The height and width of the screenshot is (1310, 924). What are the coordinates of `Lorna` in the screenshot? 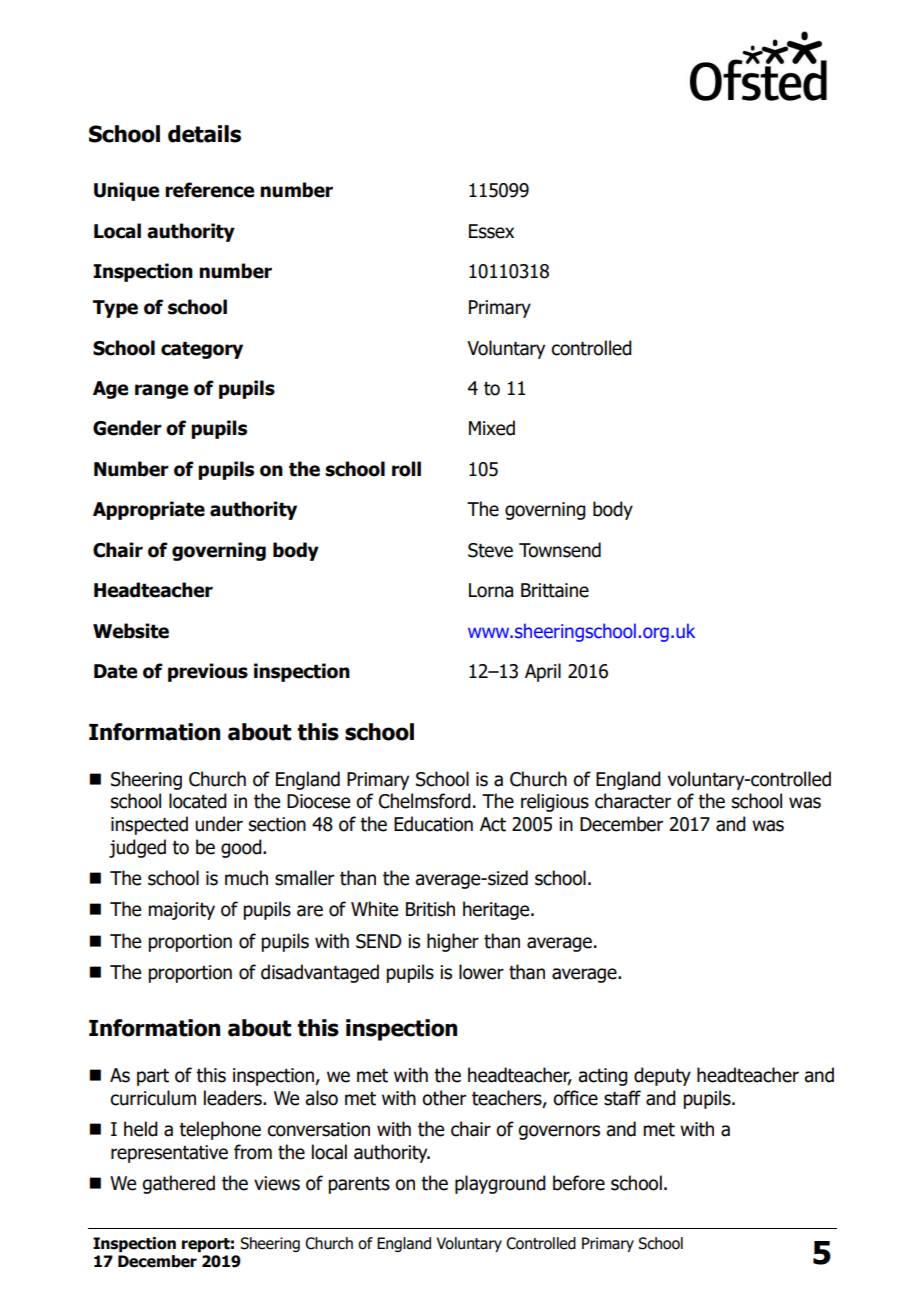 It's located at (491, 590).
